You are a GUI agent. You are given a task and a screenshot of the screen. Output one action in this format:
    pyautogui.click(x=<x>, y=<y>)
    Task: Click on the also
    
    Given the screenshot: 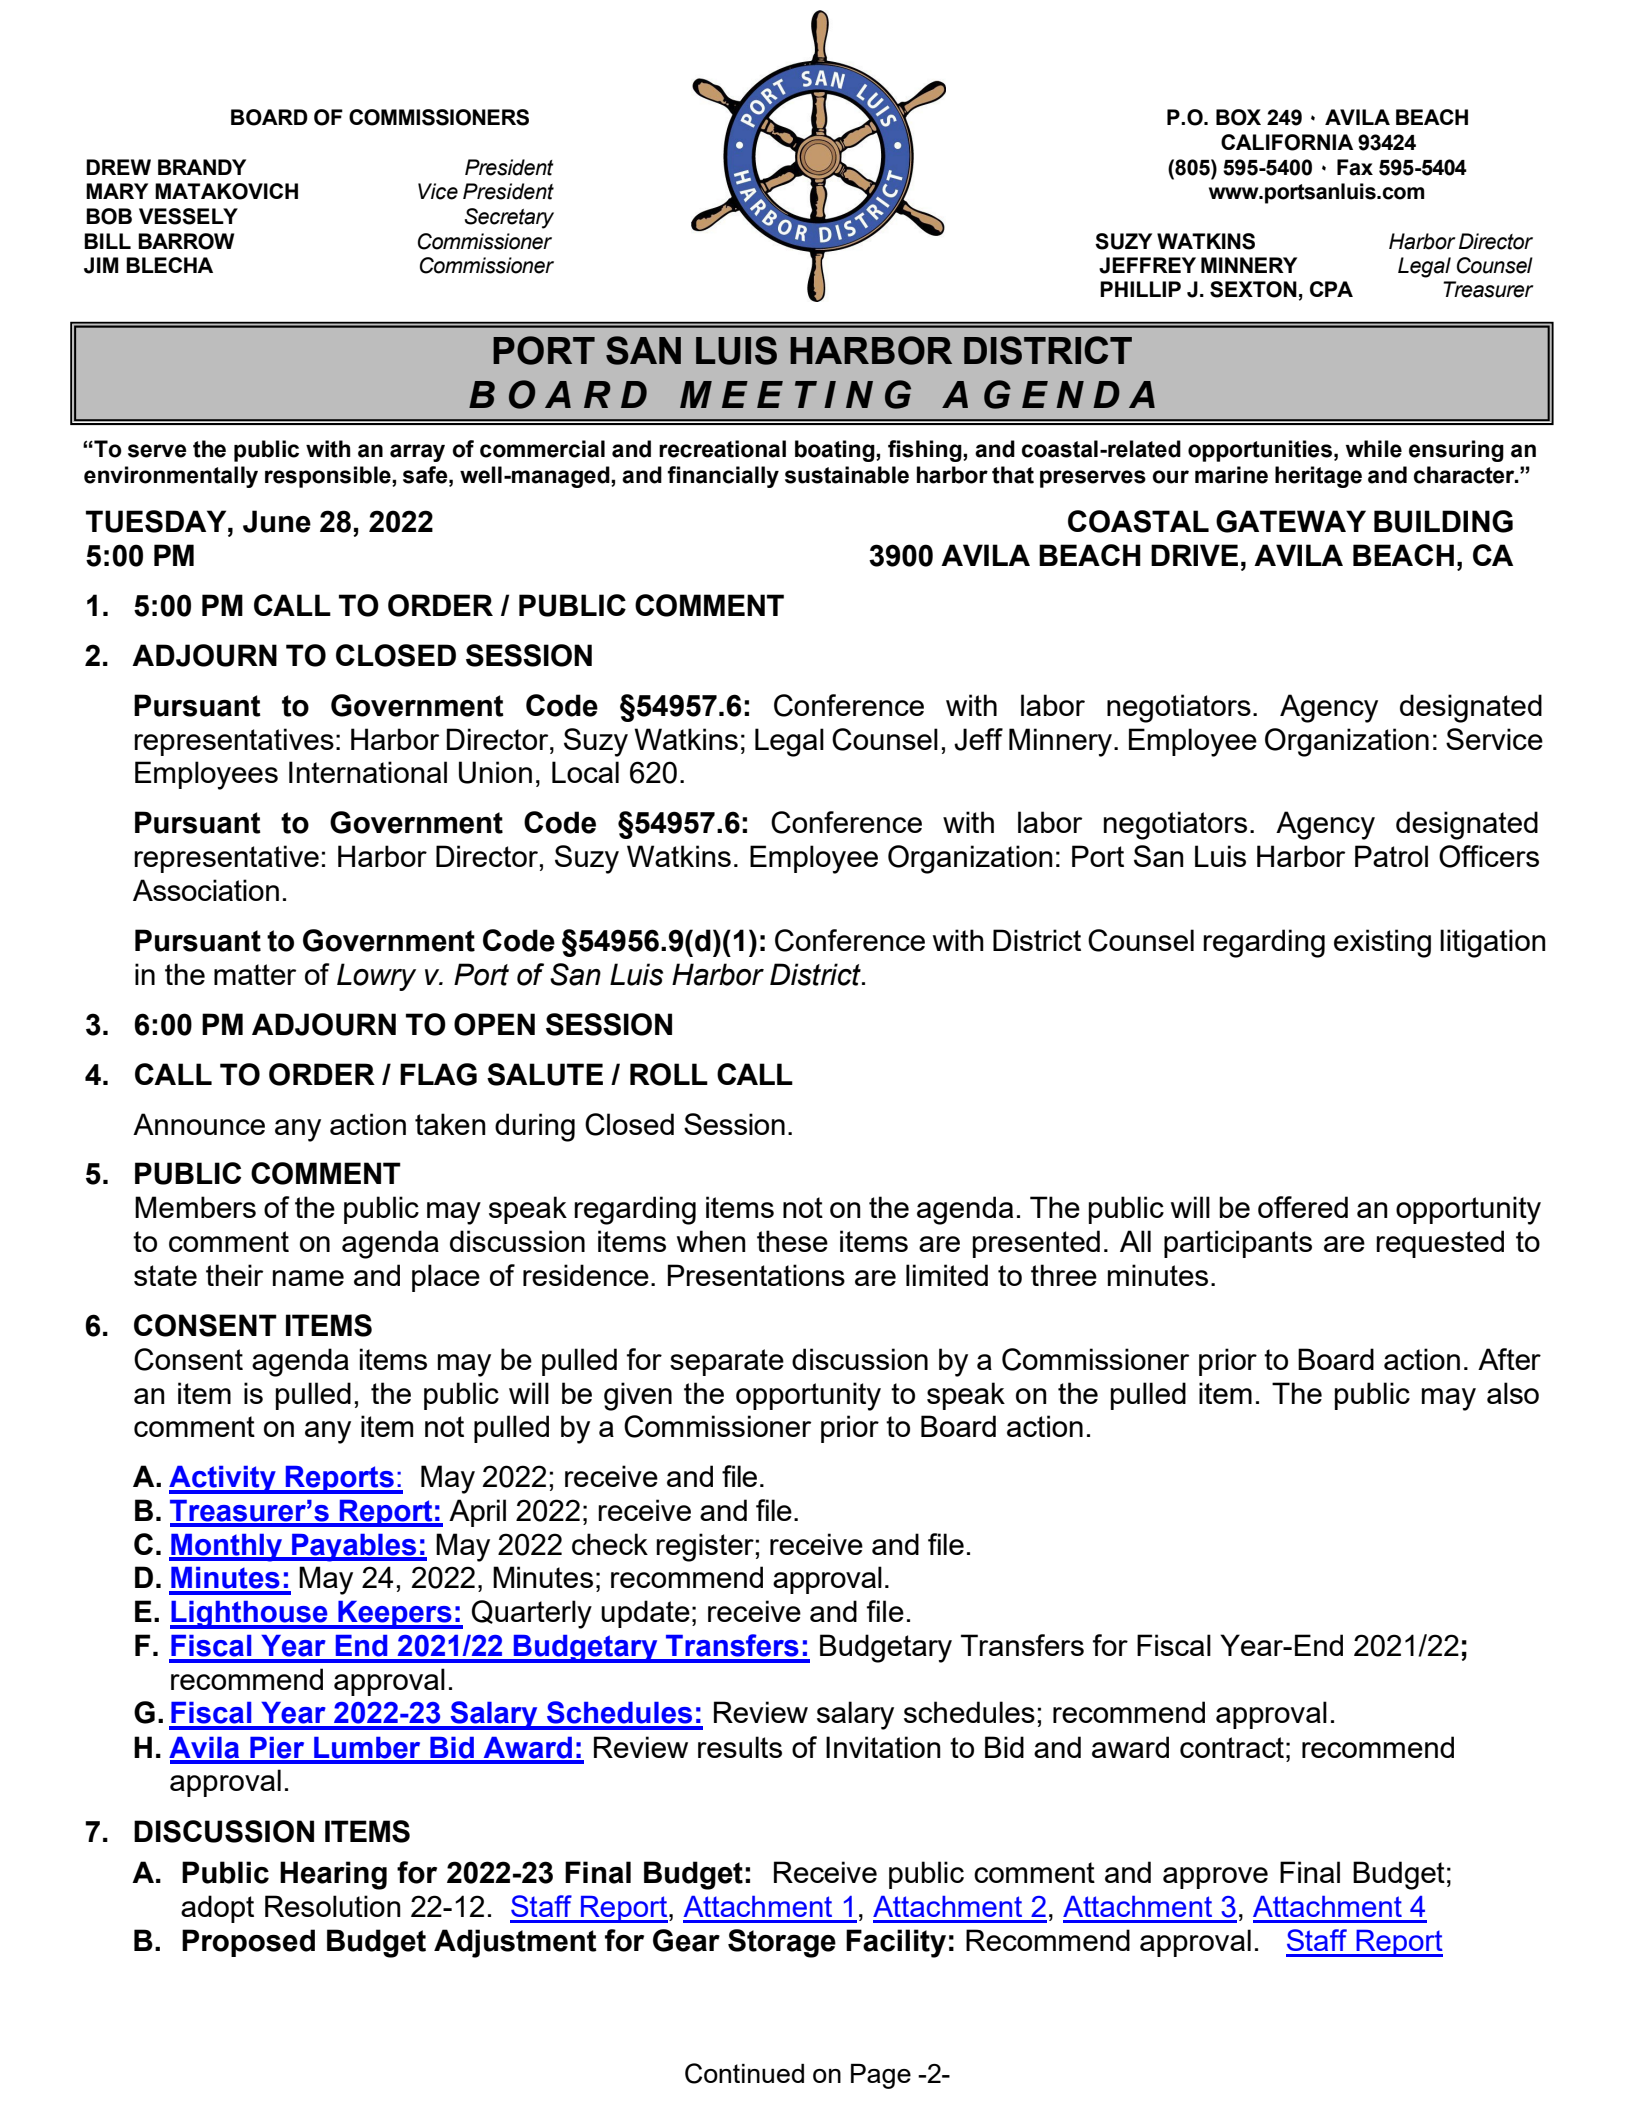 What is the action you would take?
    pyautogui.click(x=1513, y=1393)
